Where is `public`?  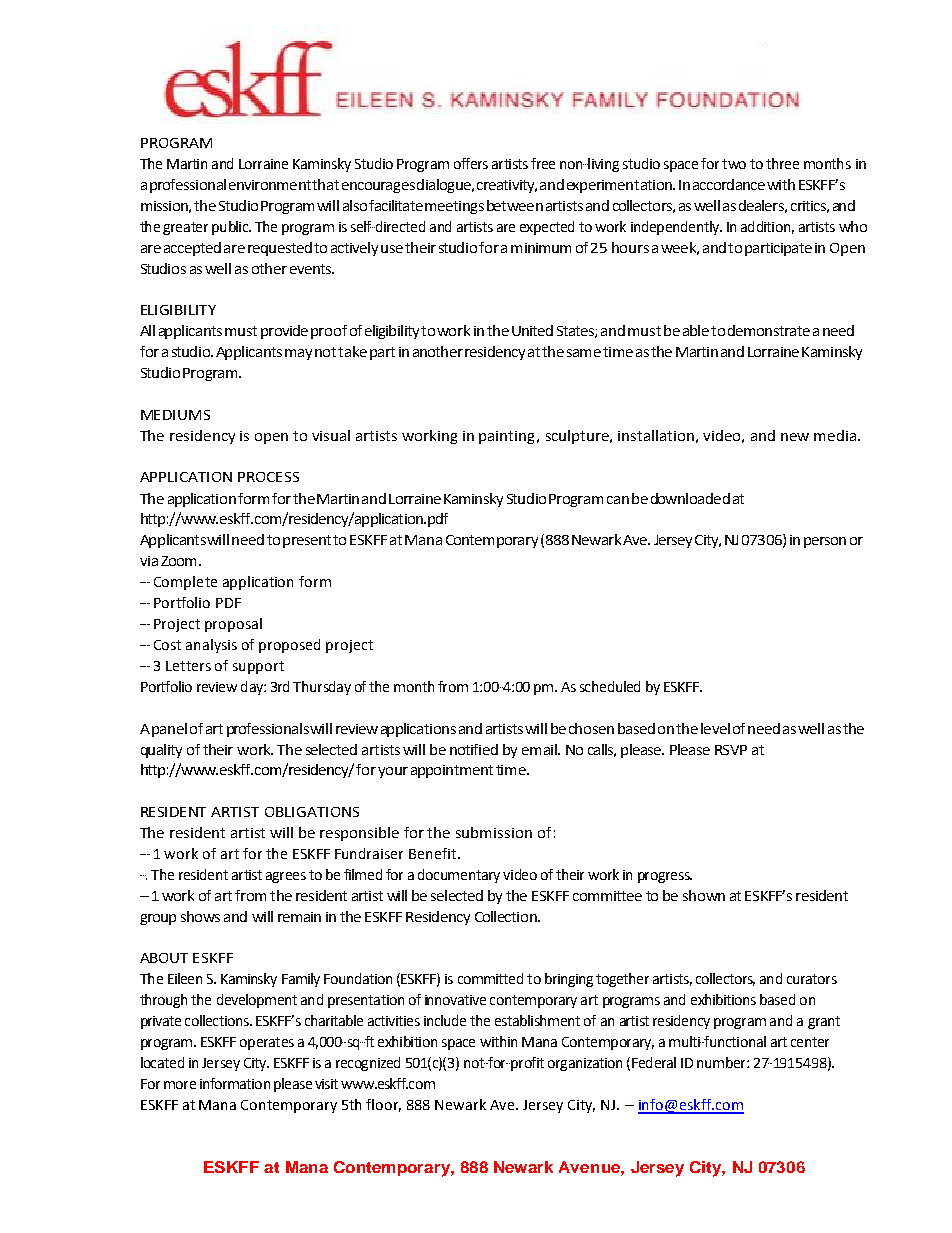
public is located at coordinates (231, 228).
